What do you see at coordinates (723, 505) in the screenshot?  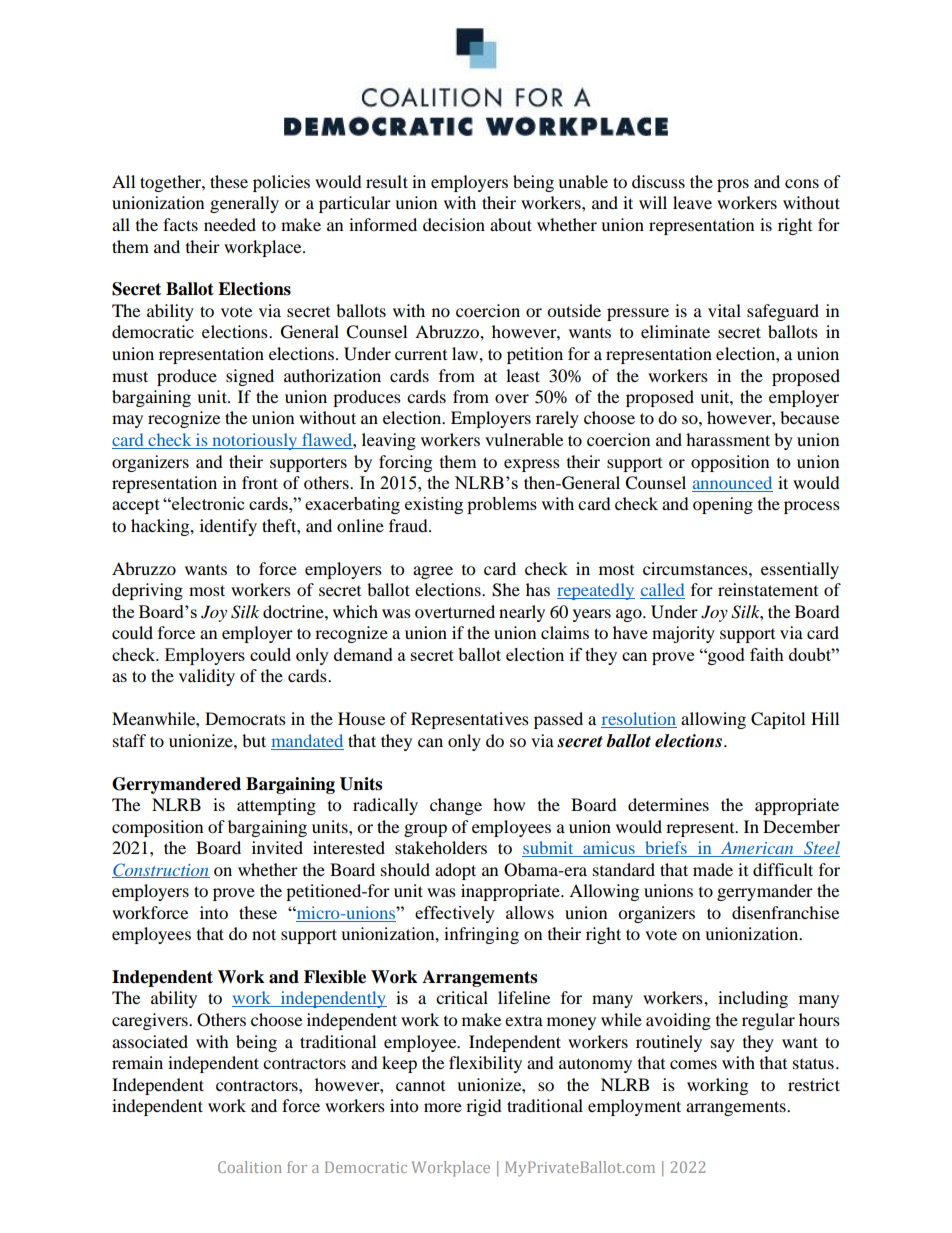 I see `opening` at bounding box center [723, 505].
